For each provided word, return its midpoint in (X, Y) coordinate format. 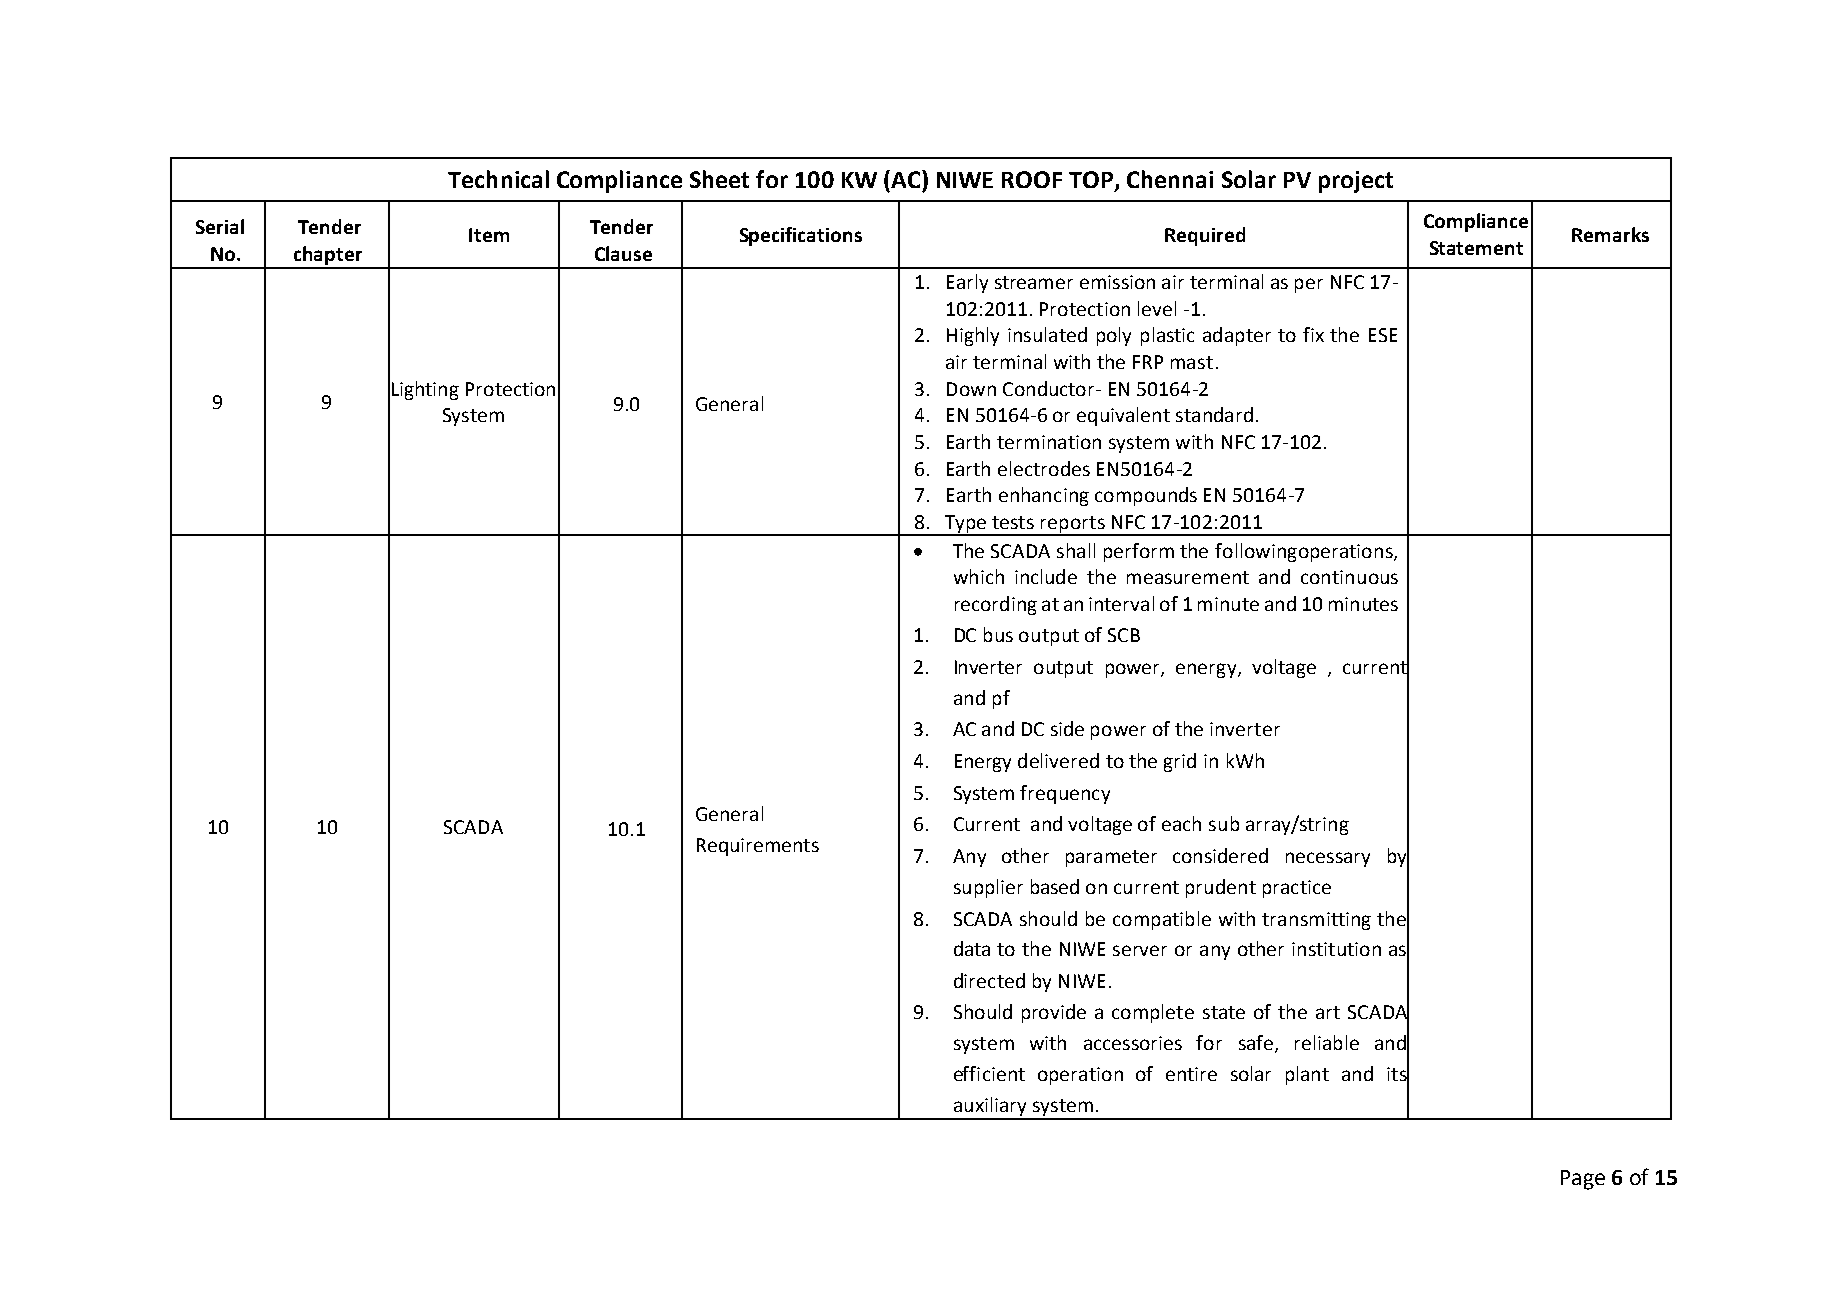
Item (489, 235)
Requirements (758, 847)
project (1356, 182)
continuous (1349, 577)
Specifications (801, 236)
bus (998, 634)
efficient (989, 1073)
